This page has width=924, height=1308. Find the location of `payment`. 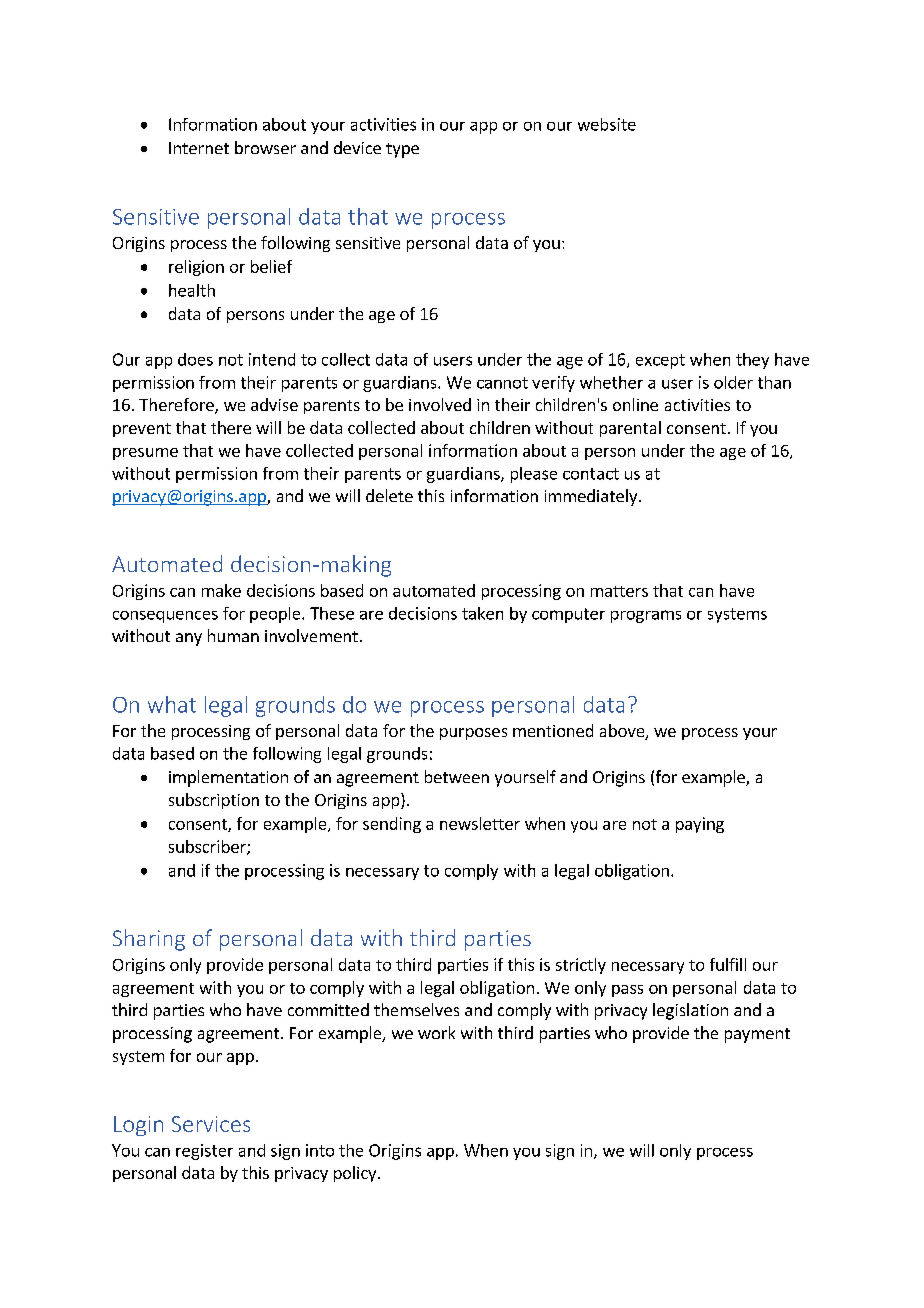

payment is located at coordinates (757, 1035).
